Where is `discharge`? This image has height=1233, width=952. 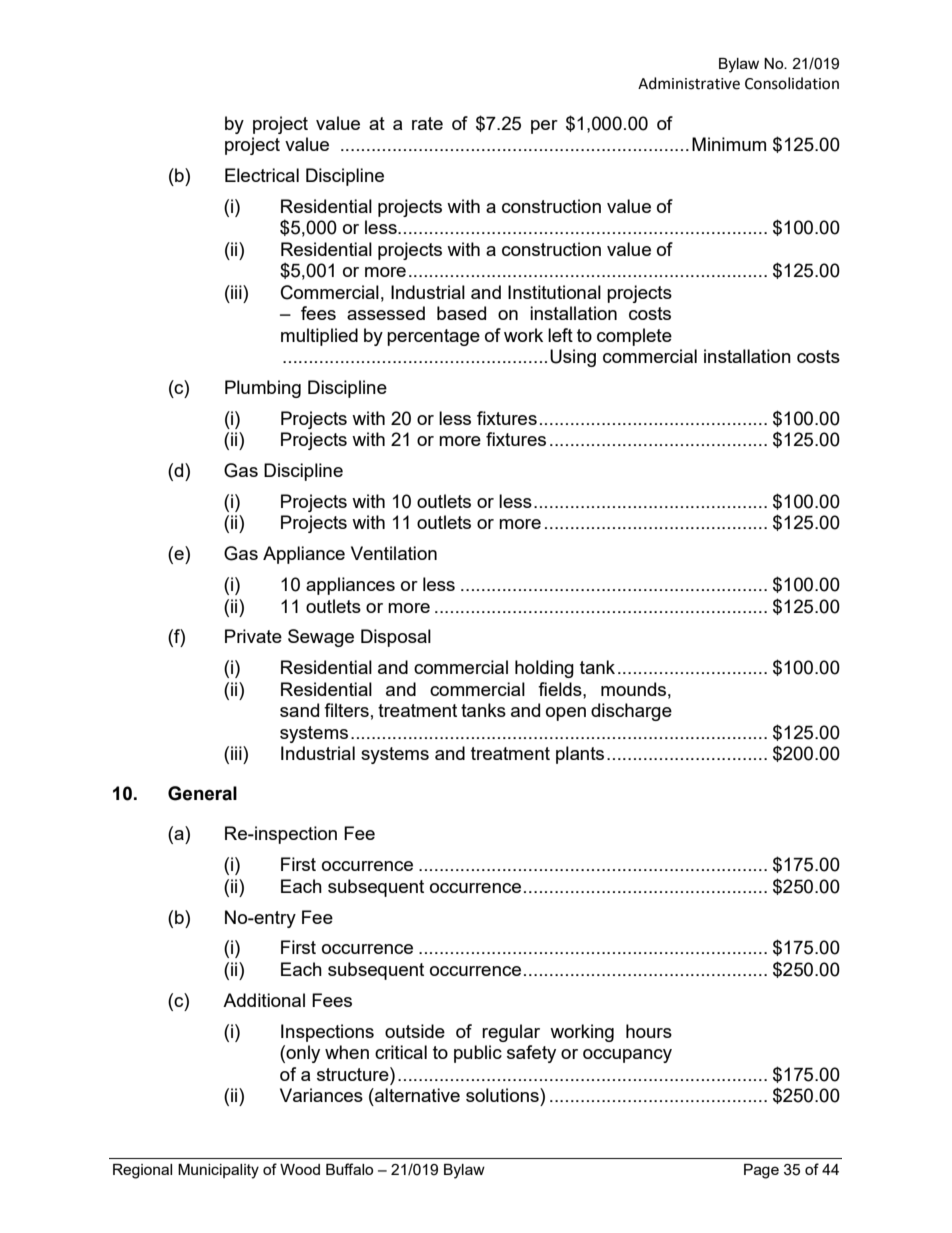
discharge is located at coordinates (631, 712).
